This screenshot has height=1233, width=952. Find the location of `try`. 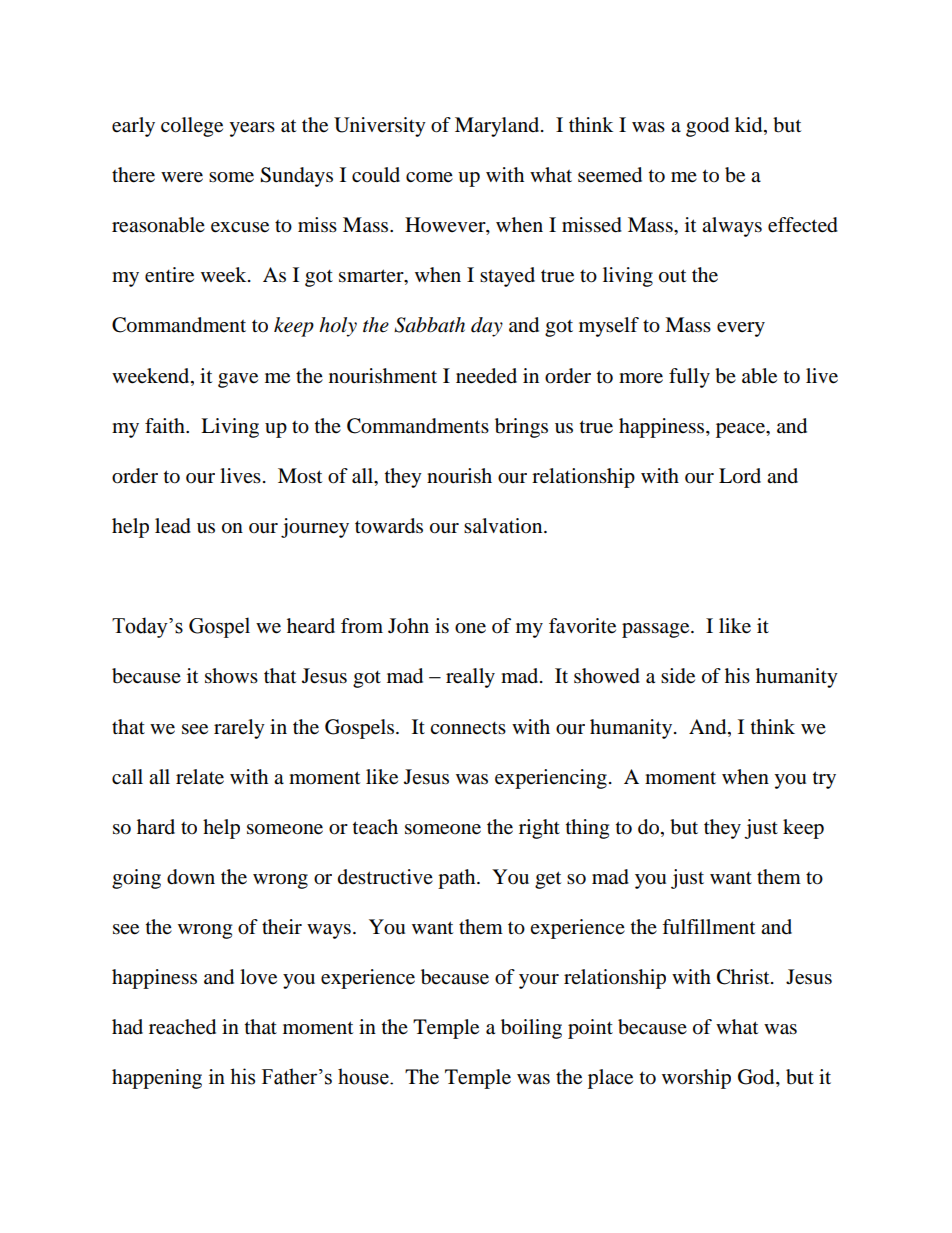

try is located at coordinates (824, 780).
